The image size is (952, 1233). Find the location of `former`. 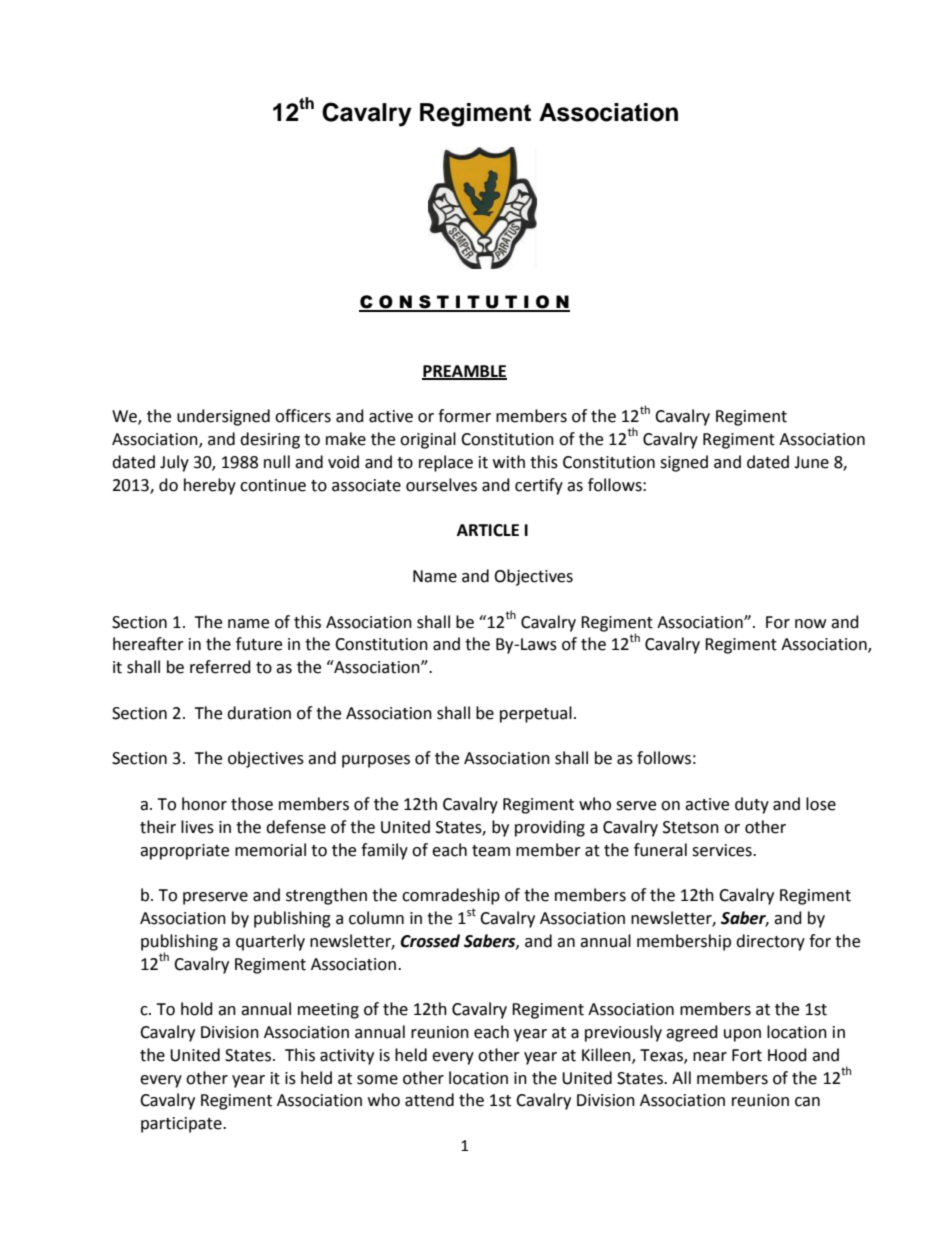

former is located at coordinates (464, 416).
